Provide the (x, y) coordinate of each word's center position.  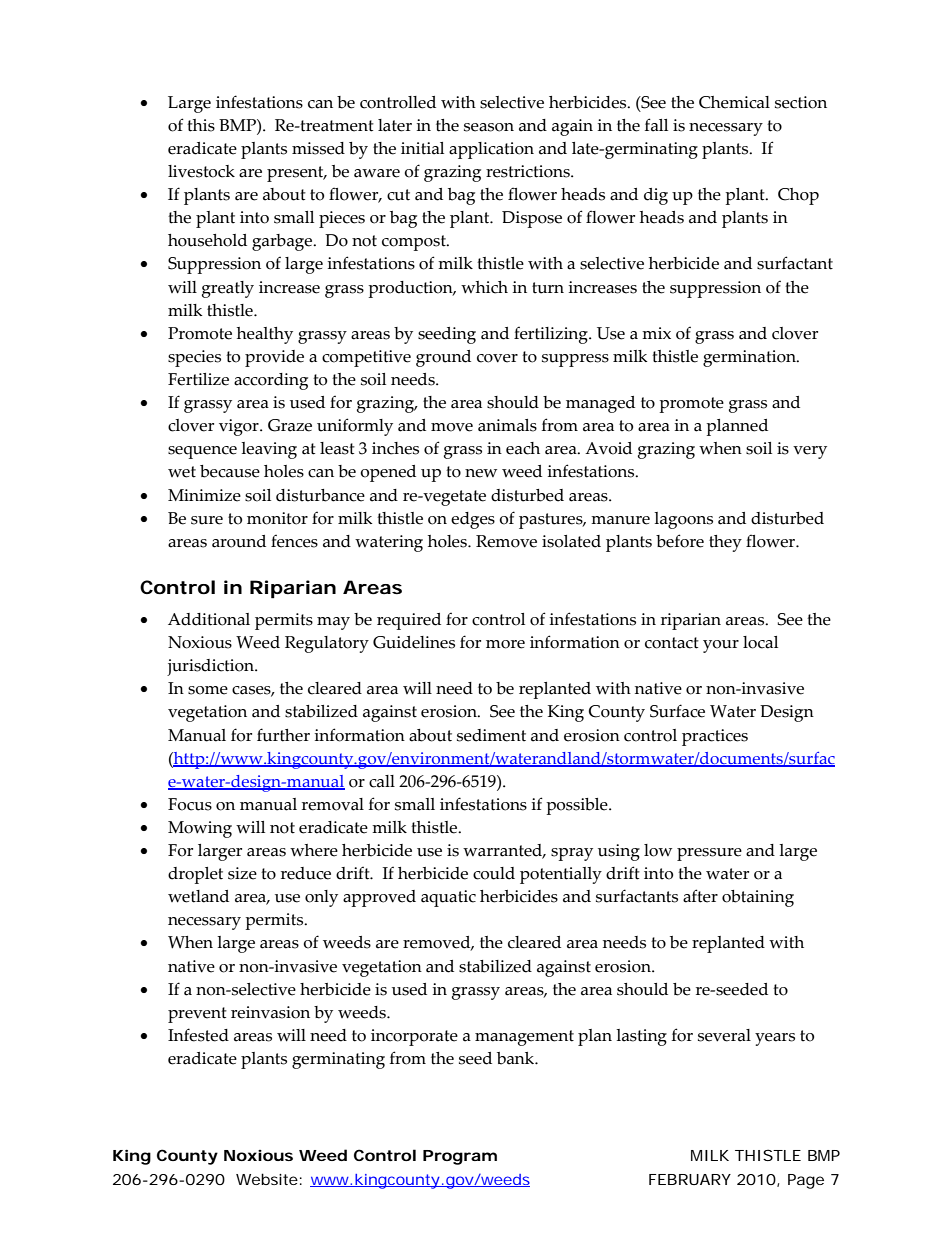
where (314, 850)
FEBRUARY (690, 1179)
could (494, 873)
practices (715, 737)
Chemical (734, 102)
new (481, 473)
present (296, 174)
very (810, 452)
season (489, 127)
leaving (269, 450)
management (524, 1038)
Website (267, 1179)
